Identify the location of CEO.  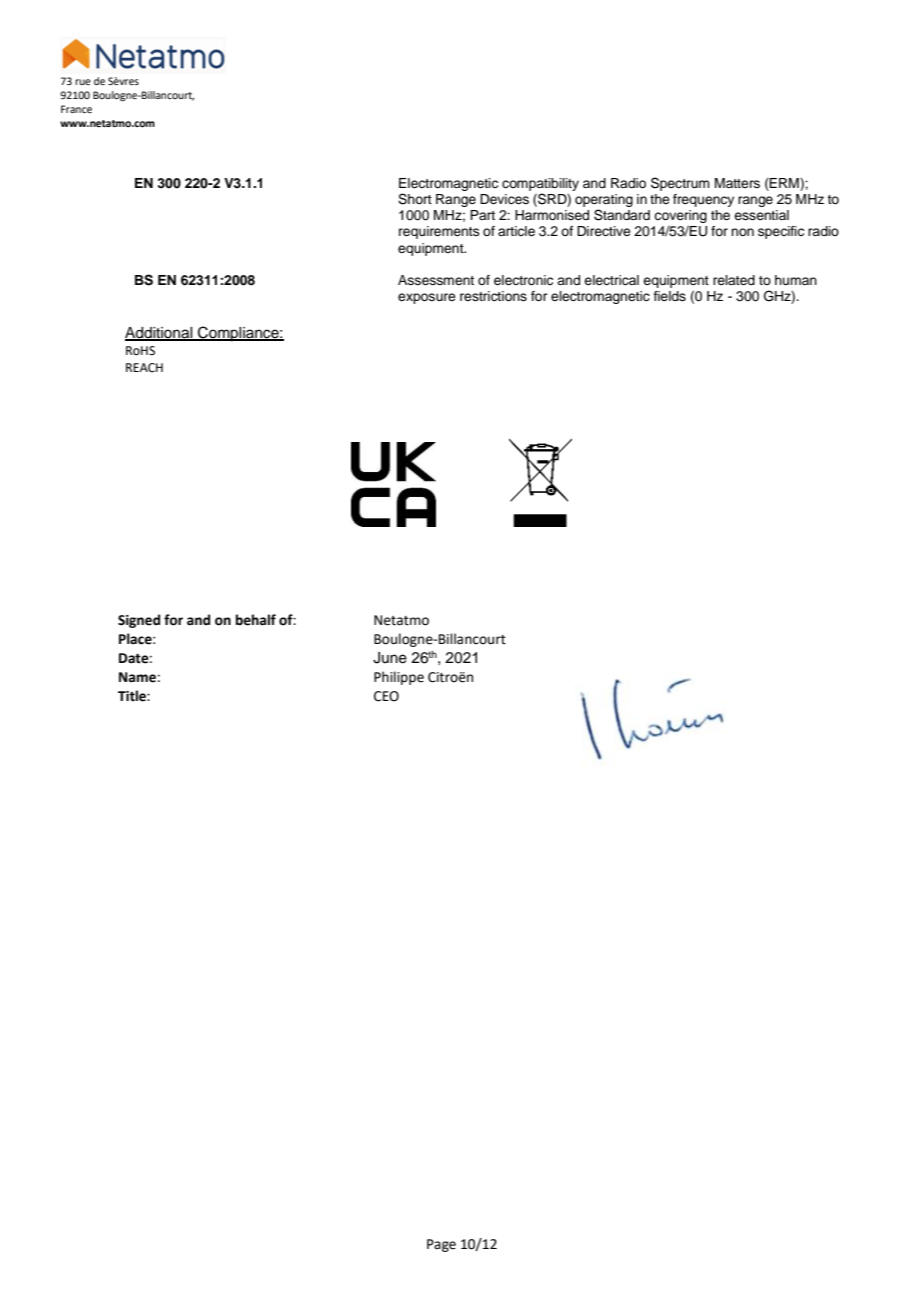
(386, 696).
